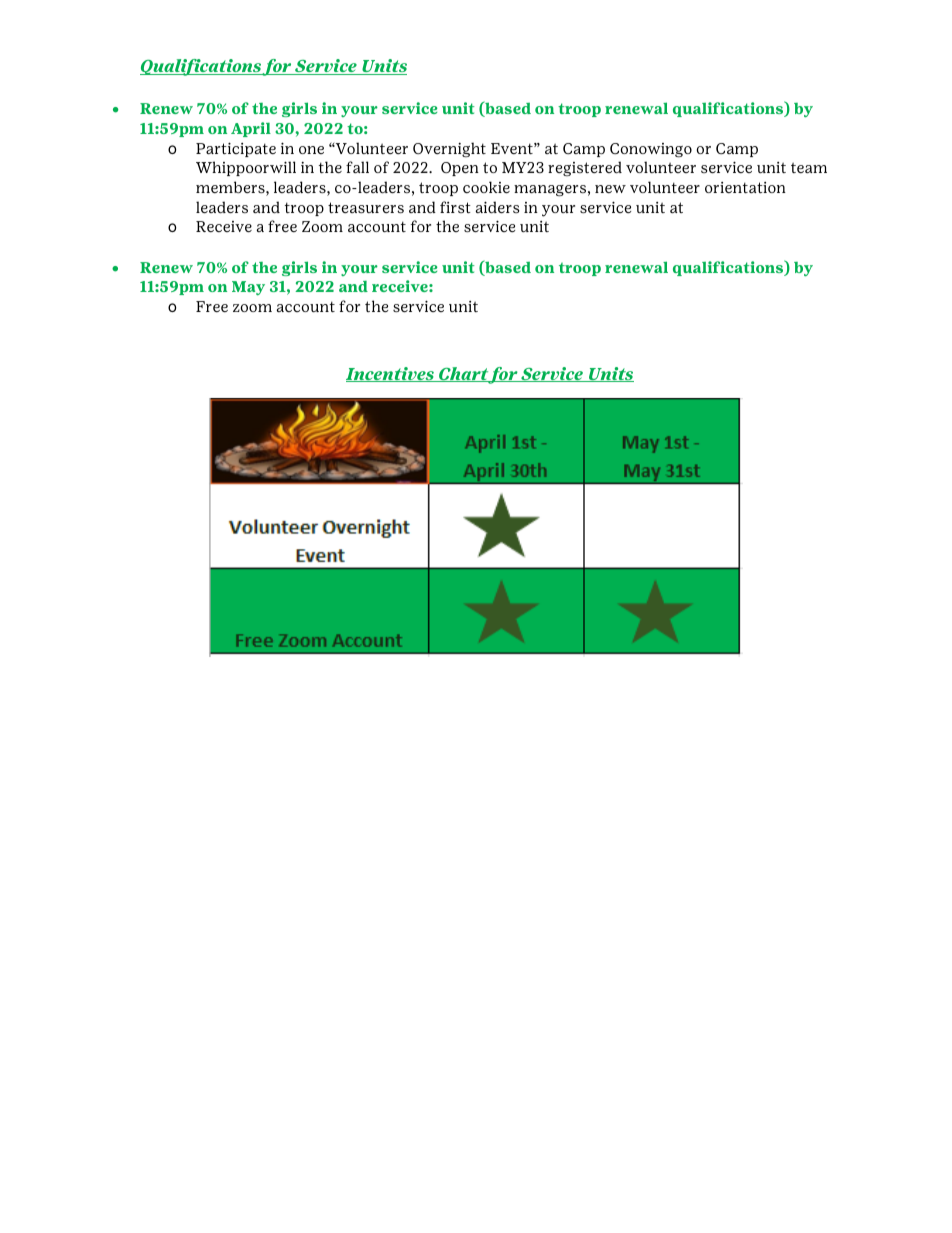  I want to click on first, so click(455, 207).
